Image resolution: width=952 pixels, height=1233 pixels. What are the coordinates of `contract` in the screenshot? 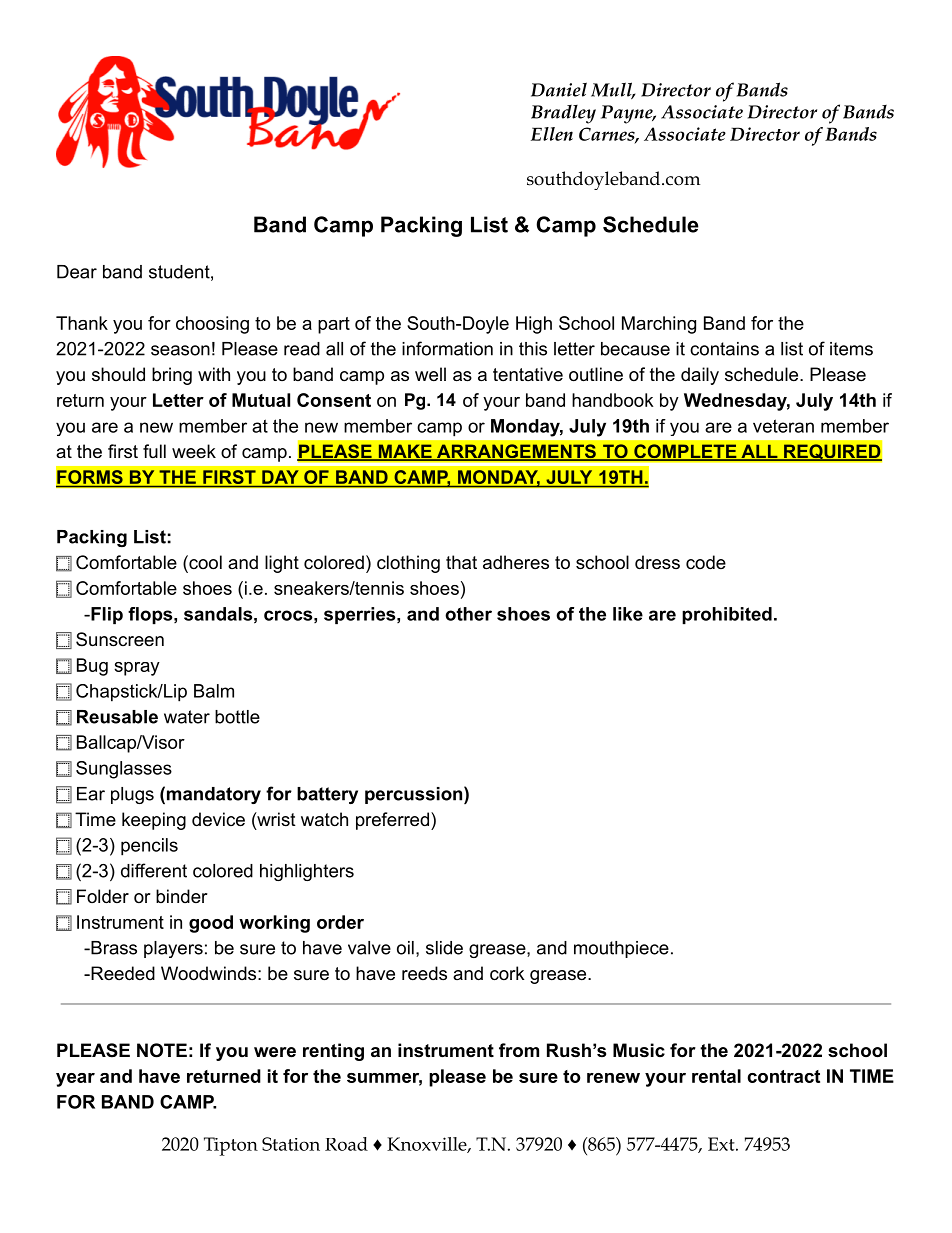 It's located at (784, 1076).
